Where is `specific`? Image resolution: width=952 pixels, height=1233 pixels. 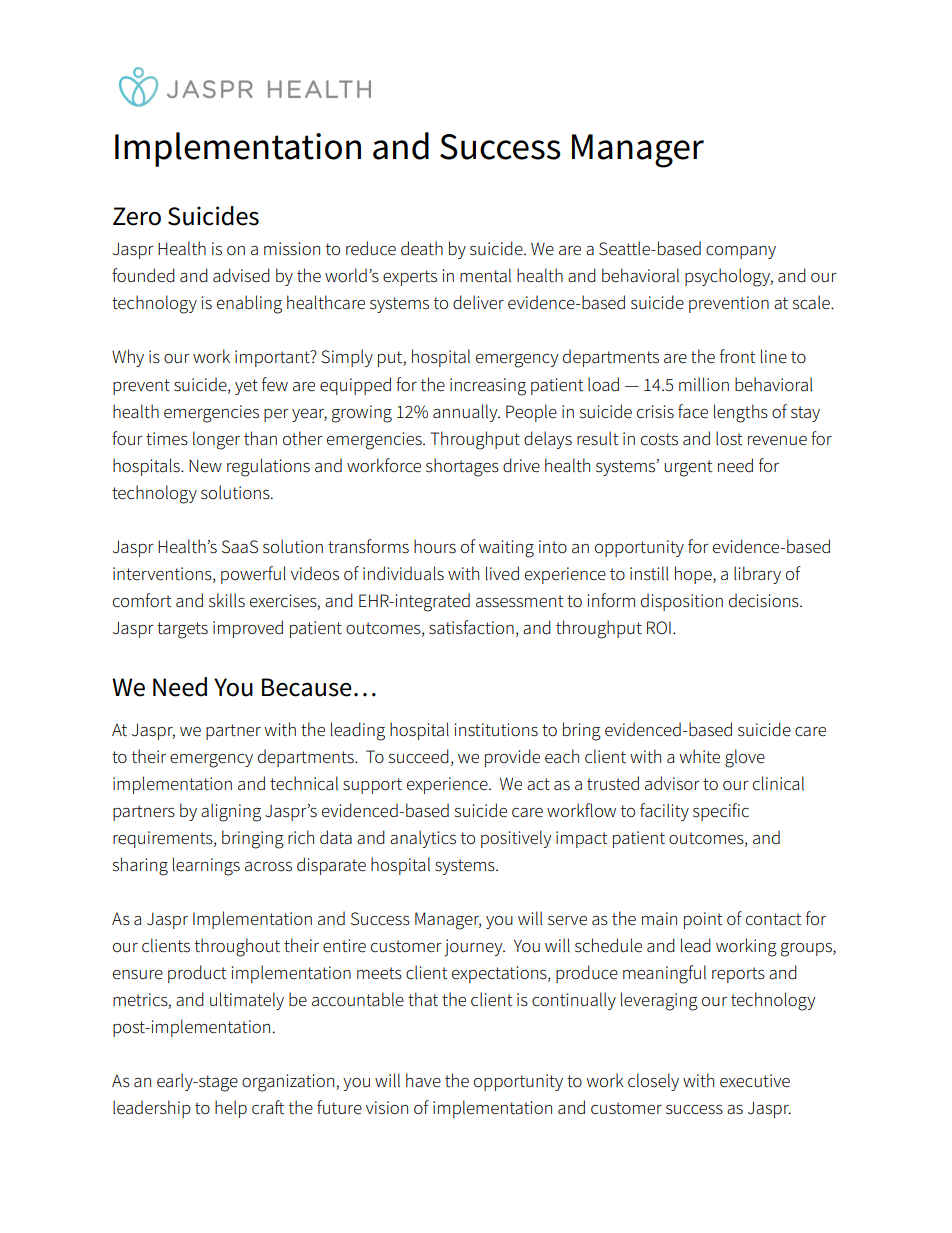
specific is located at coordinates (721, 812).
